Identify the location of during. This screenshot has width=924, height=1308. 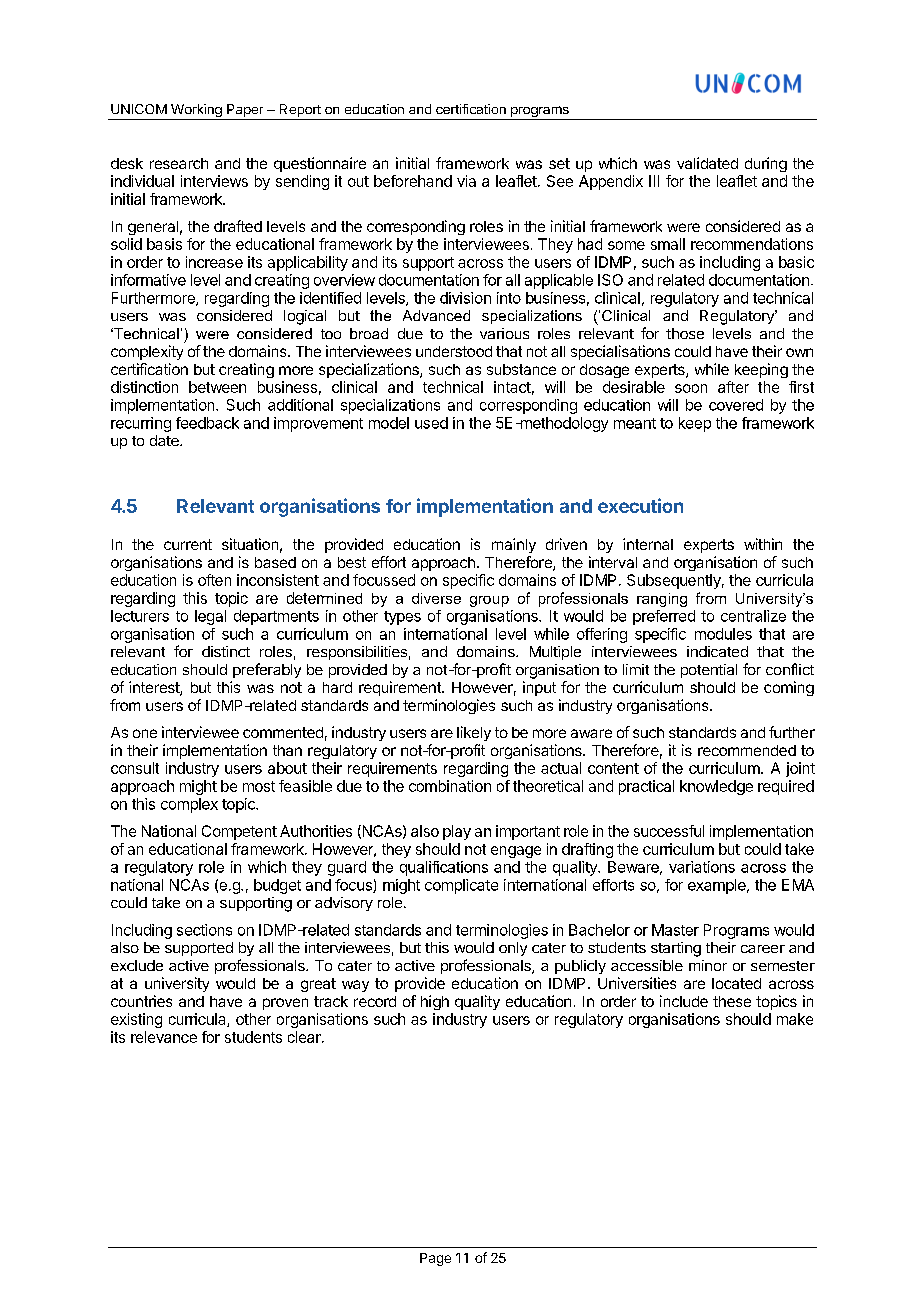
(766, 164).
